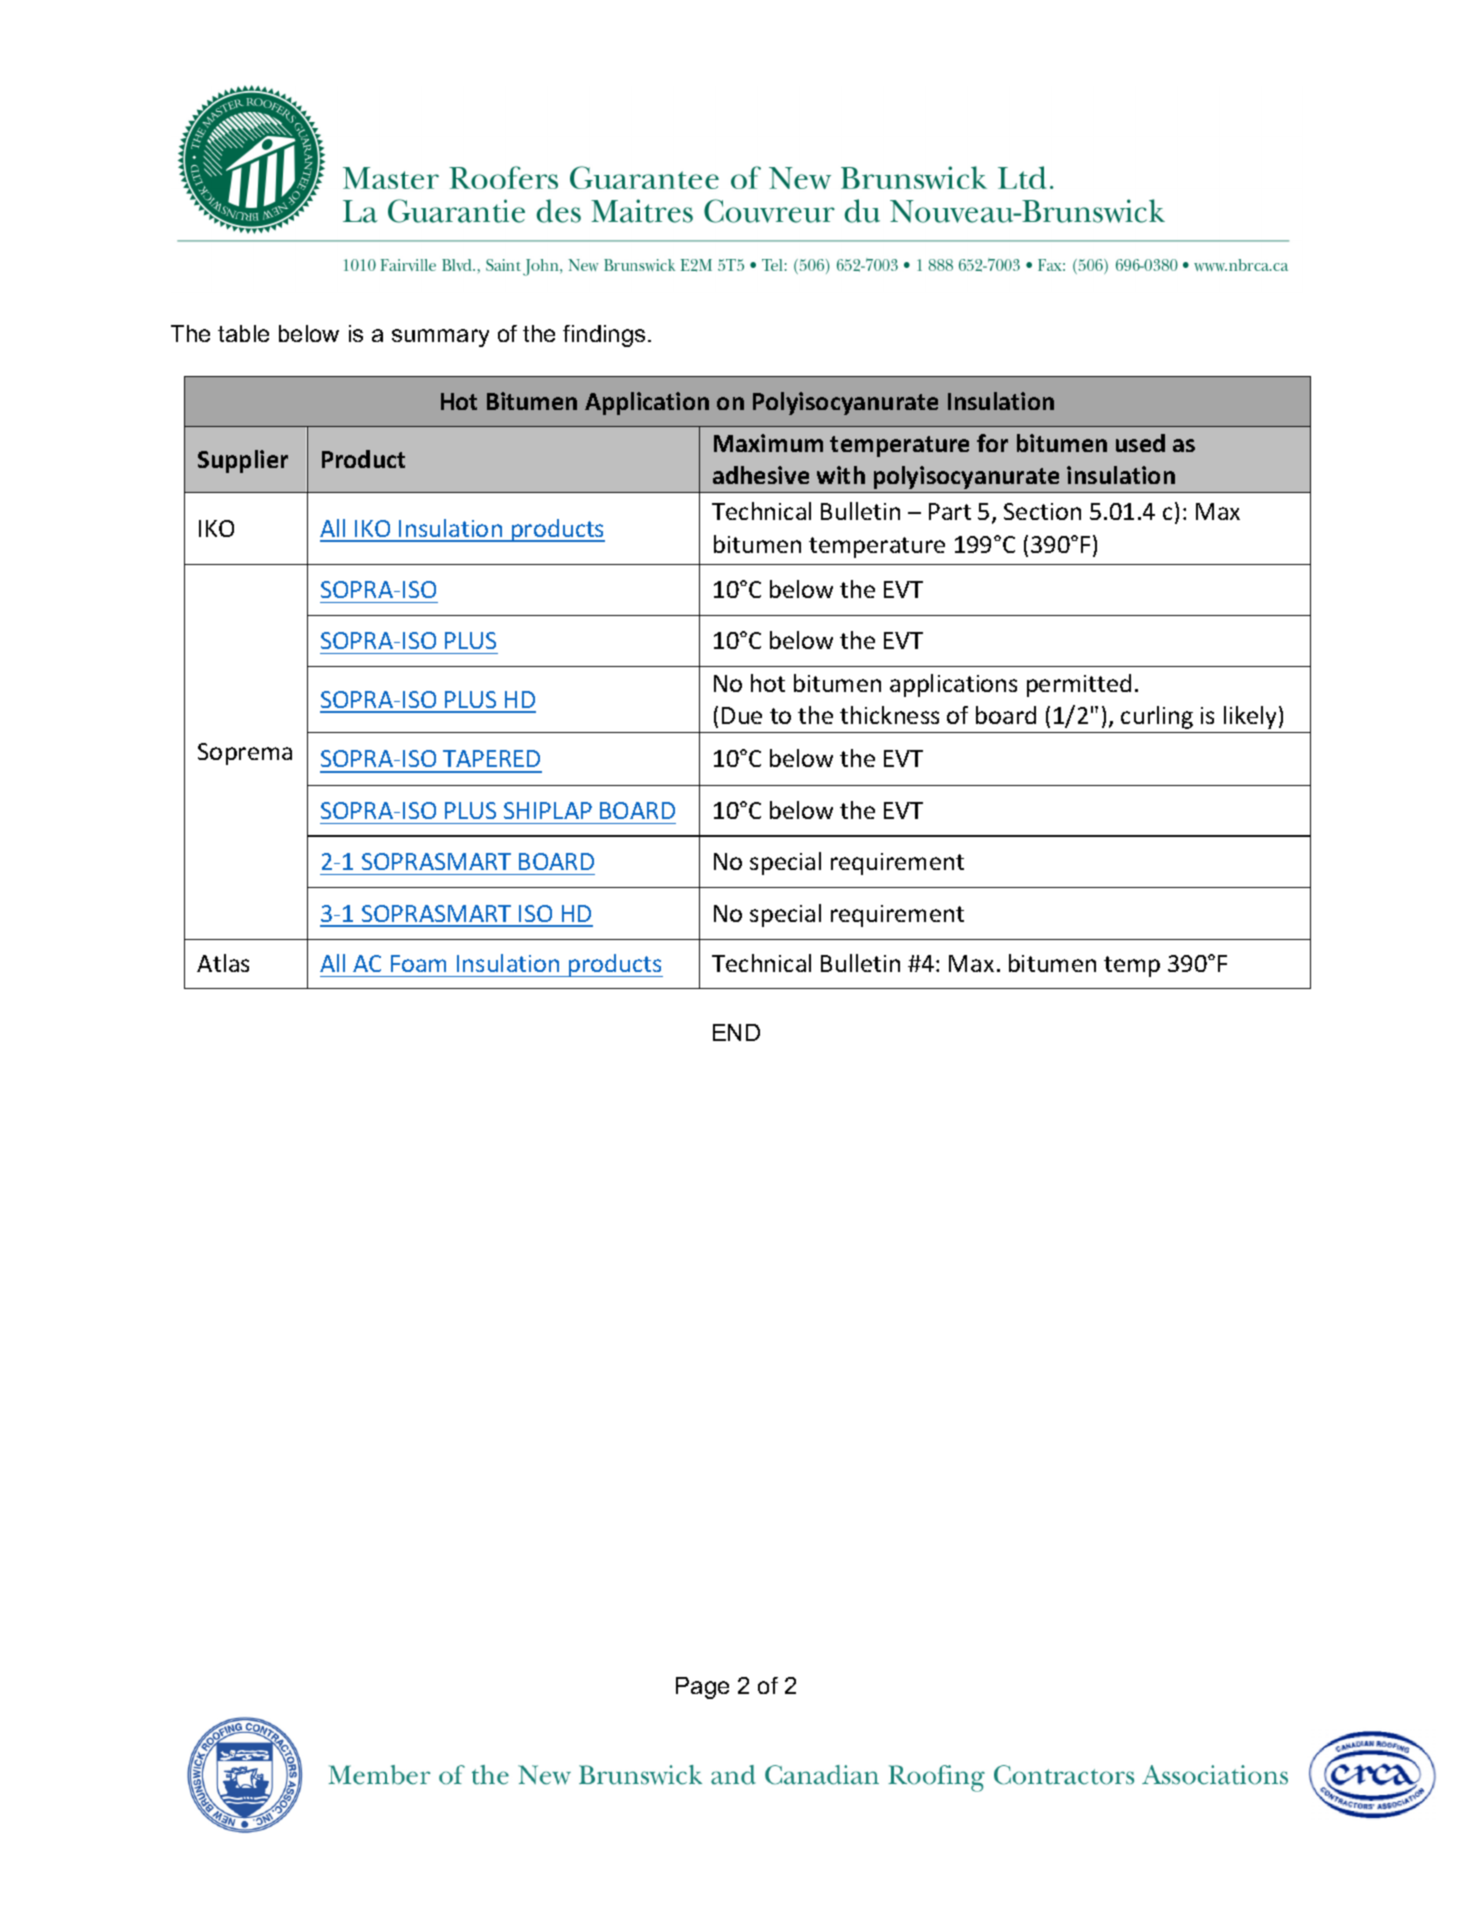 The height and width of the screenshot is (1906, 1473). I want to click on thickness, so click(889, 715).
